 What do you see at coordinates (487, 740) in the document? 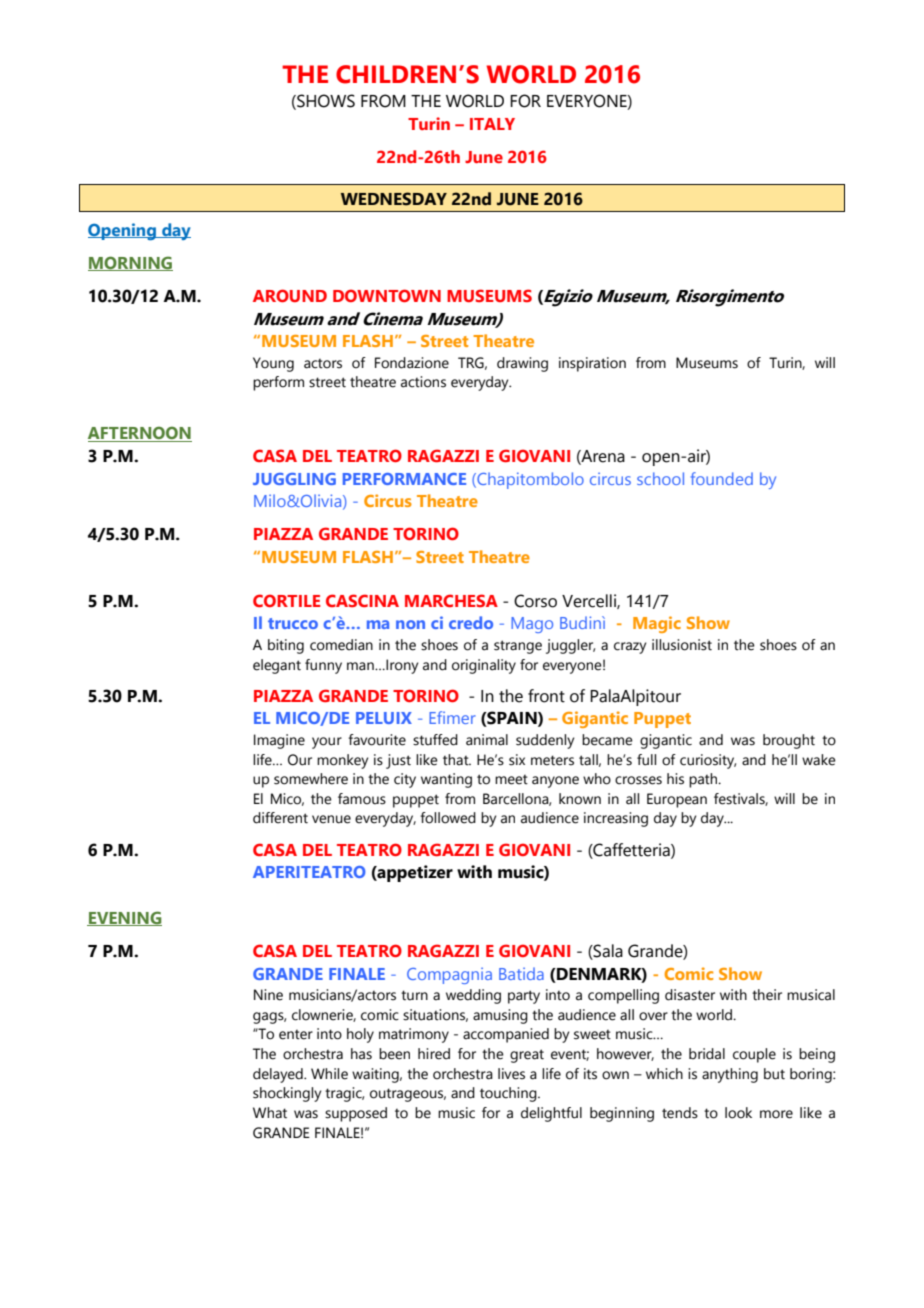
I see `animal` at bounding box center [487, 740].
